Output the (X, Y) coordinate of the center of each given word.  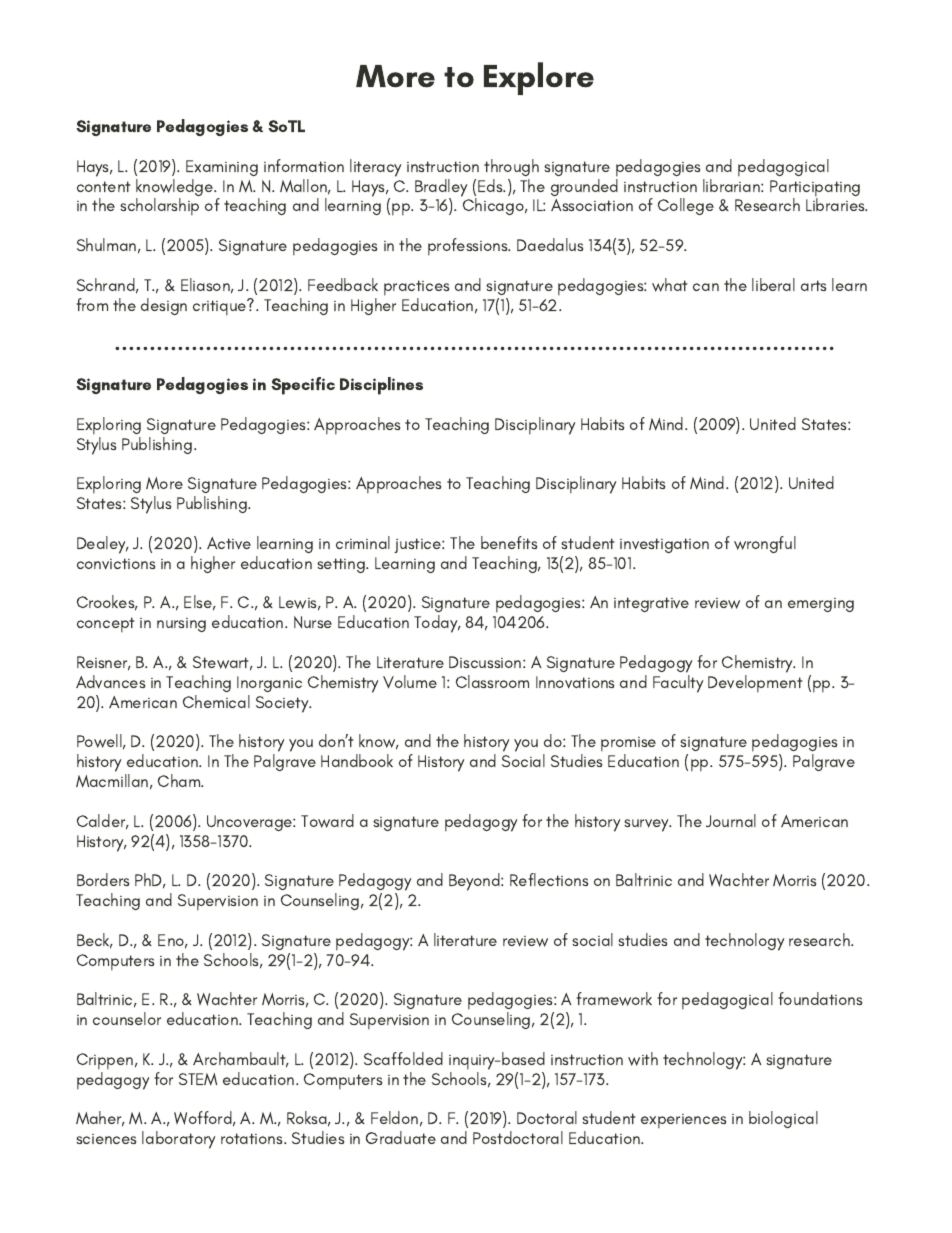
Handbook (357, 760)
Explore (539, 78)
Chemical (216, 701)
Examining (222, 168)
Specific (303, 386)
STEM (198, 1079)
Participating (815, 189)
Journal (731, 820)
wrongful (765, 544)
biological (783, 1119)
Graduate (401, 1137)
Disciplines (381, 386)
